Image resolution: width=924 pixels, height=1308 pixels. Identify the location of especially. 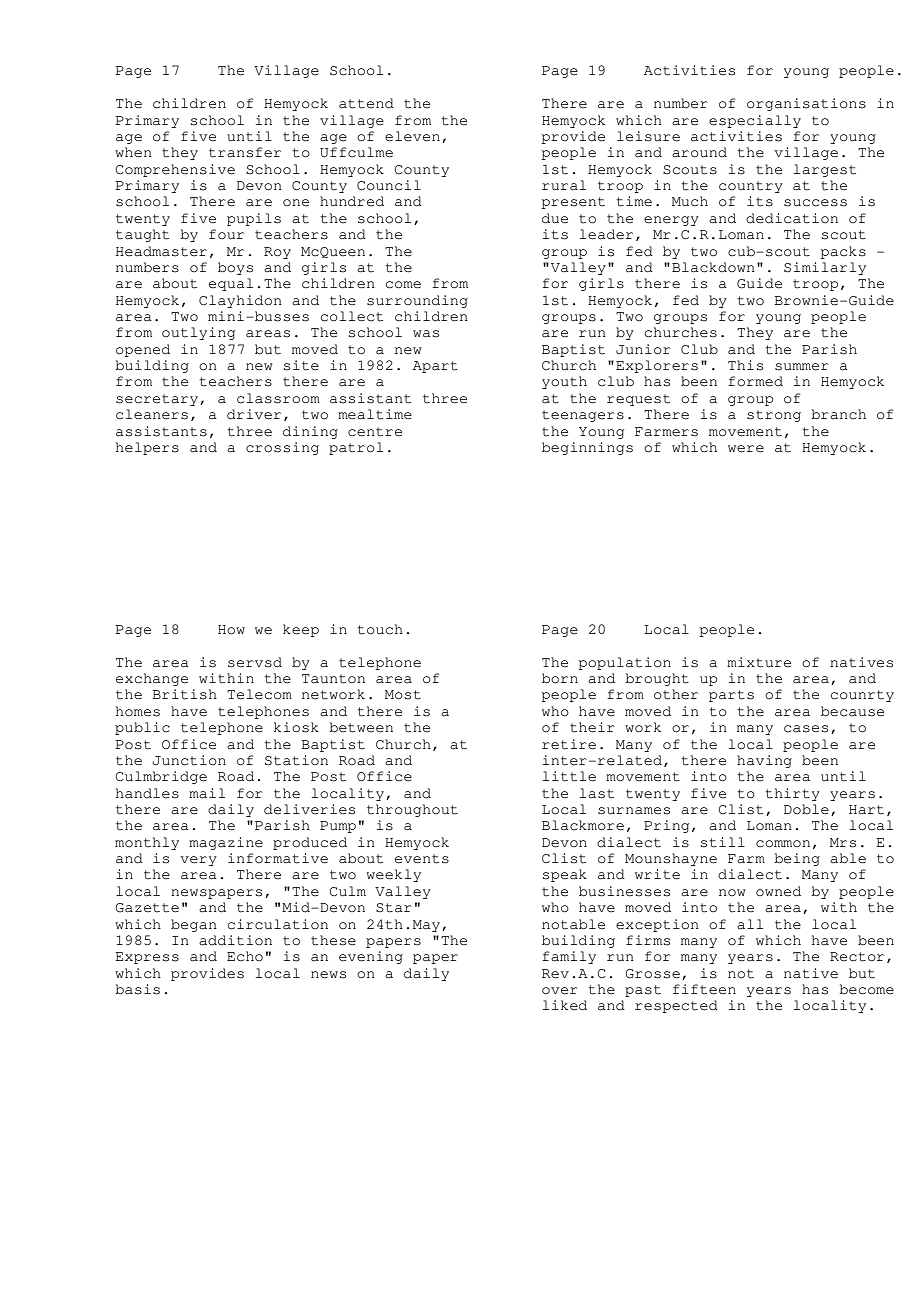
(755, 121).
